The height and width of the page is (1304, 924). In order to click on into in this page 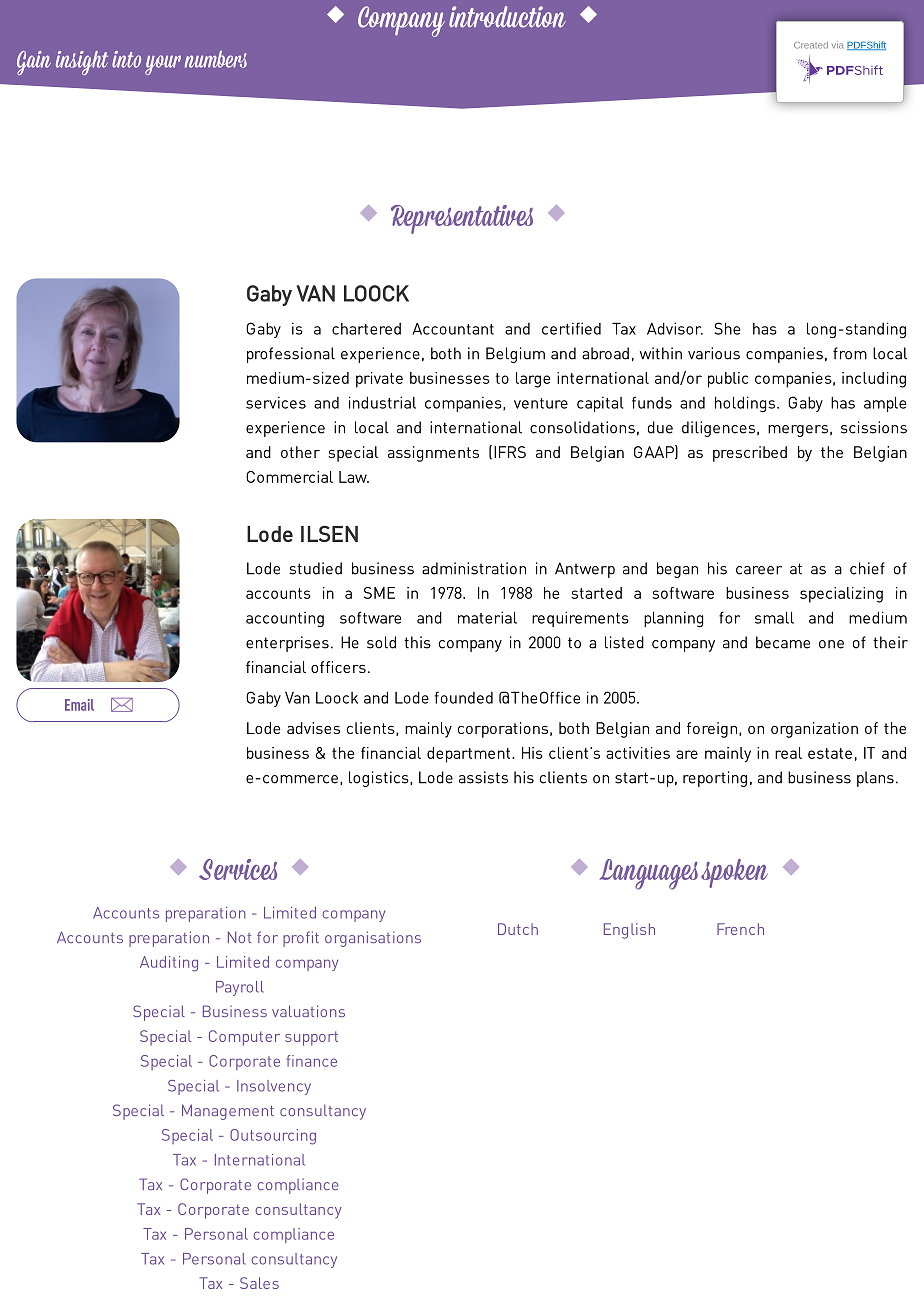, I will do `click(126, 59)`.
